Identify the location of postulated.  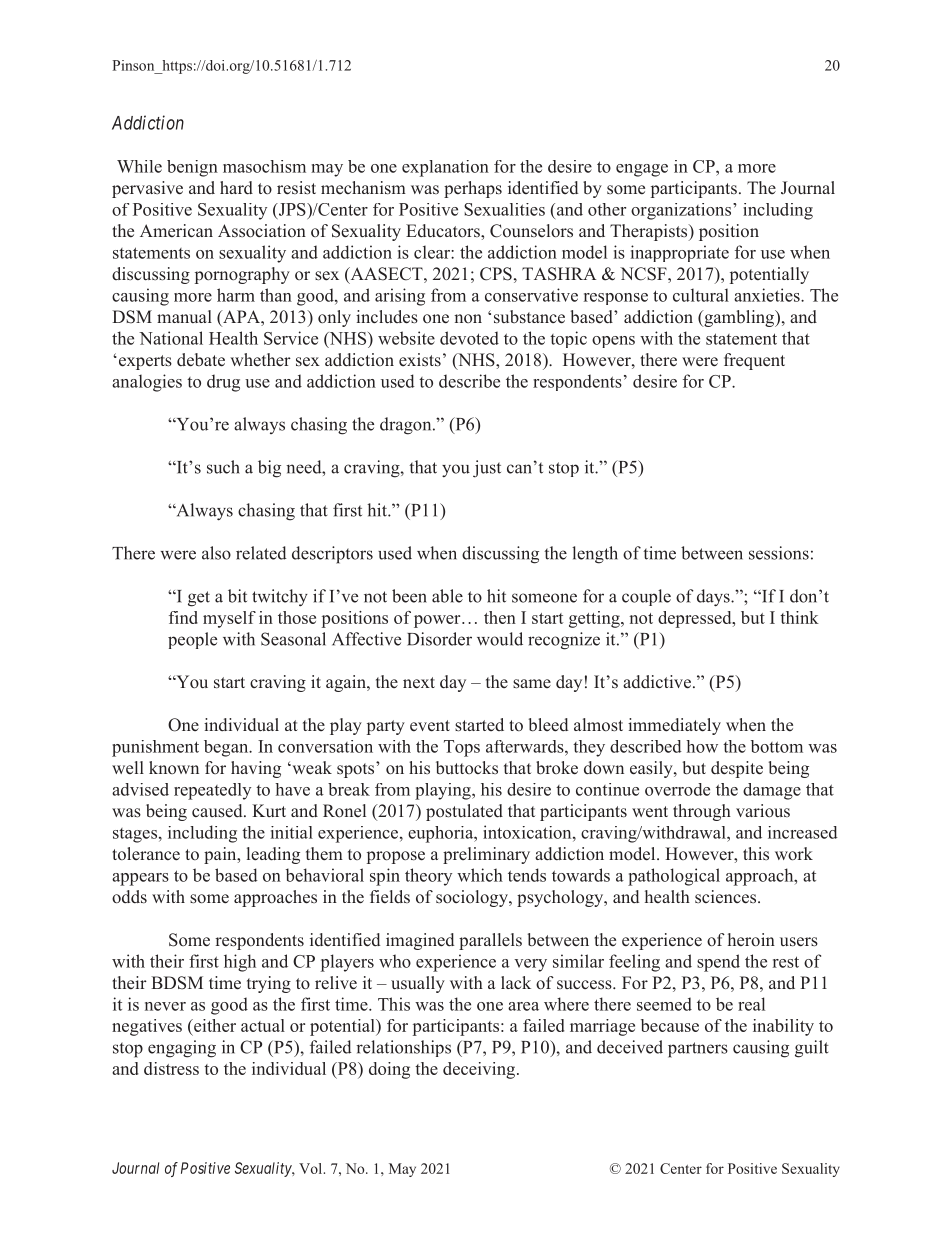
(464, 812).
